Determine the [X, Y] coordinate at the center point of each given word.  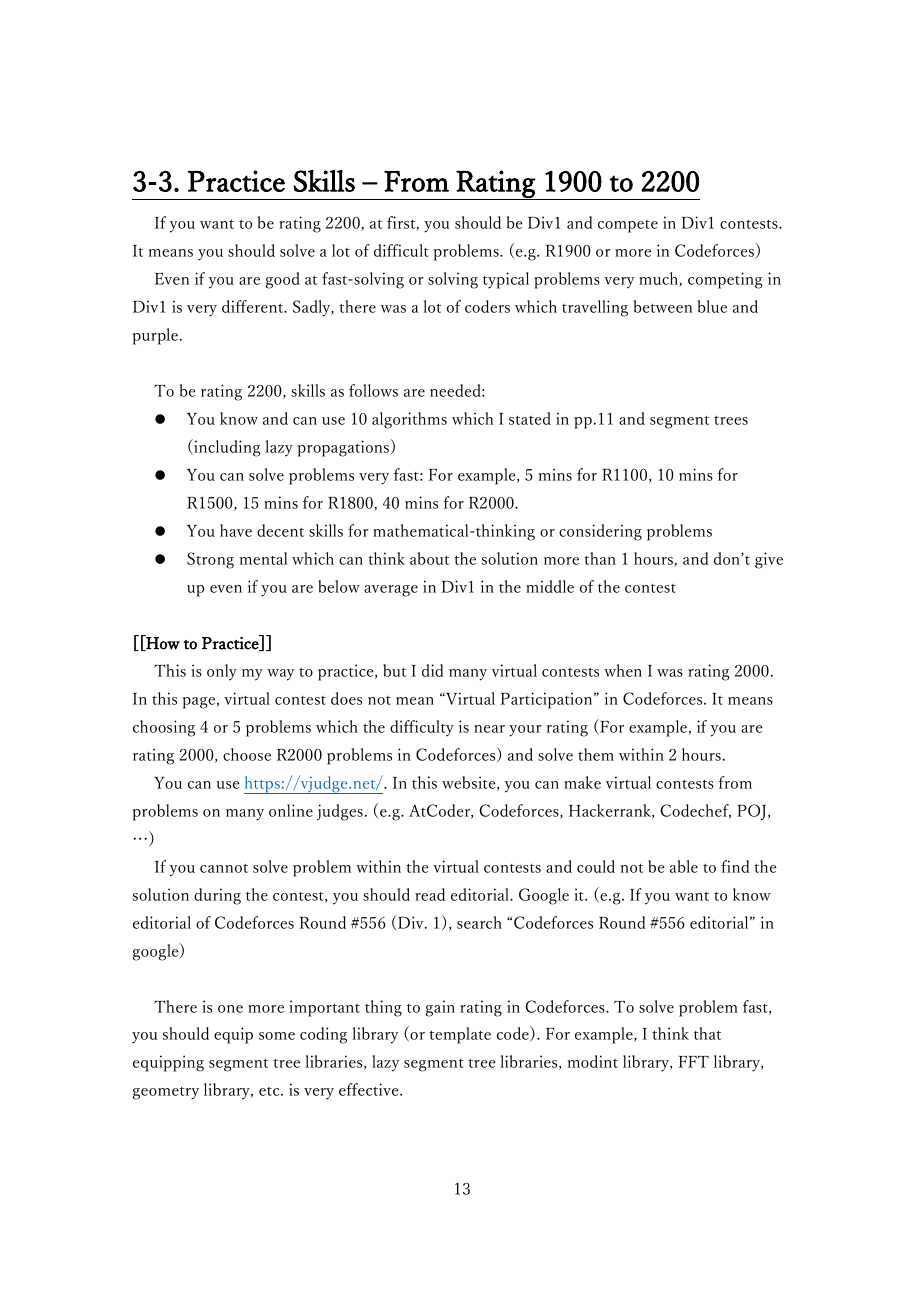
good [283, 280]
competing [725, 280]
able [684, 866]
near [489, 729]
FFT [694, 1062]
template [460, 1035]
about [429, 558]
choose [247, 754]
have [236, 530]
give [769, 560]
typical [506, 280]
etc [270, 1091]
